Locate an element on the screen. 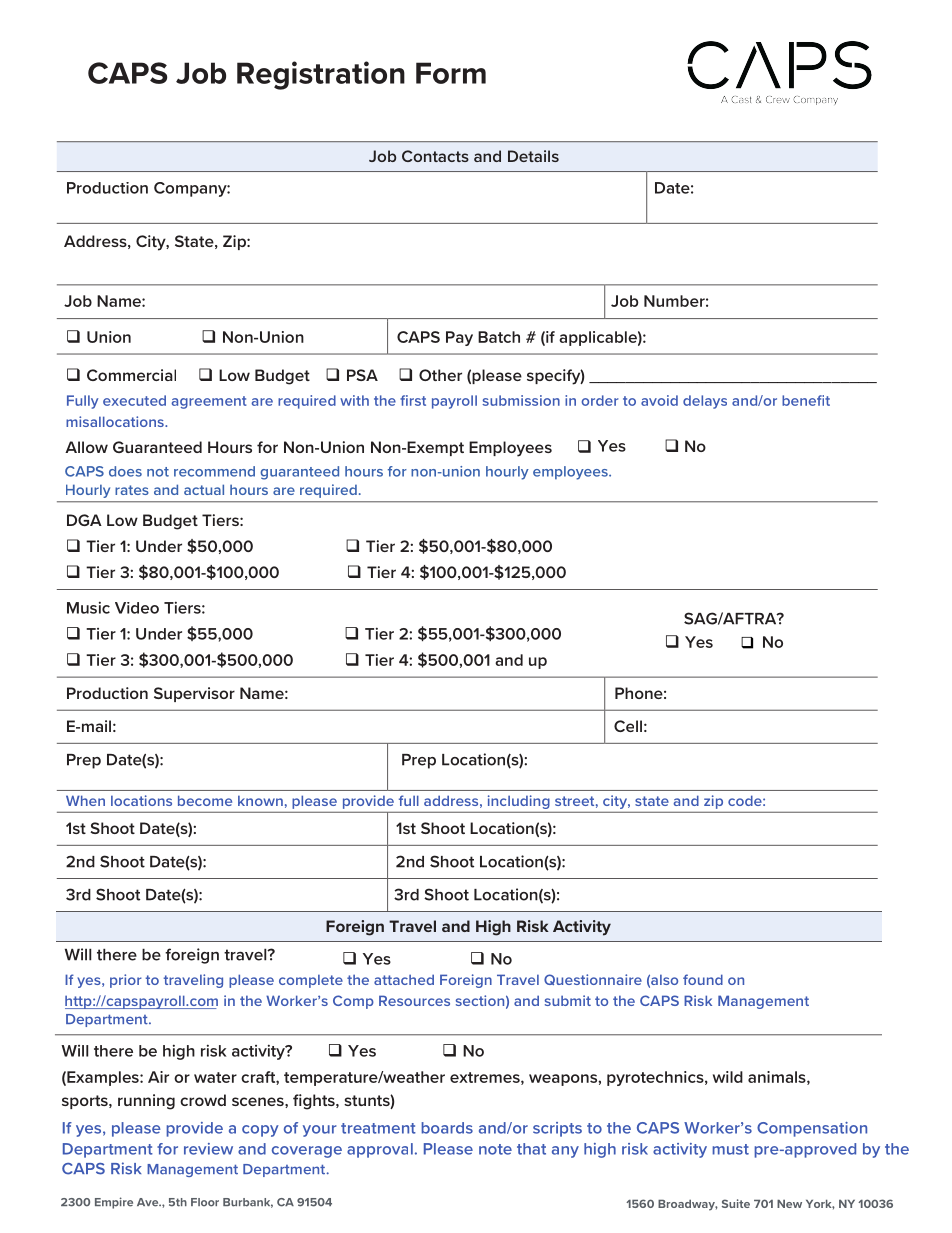 Image resolution: width=952 pixels, height=1233 pixels. delays is located at coordinates (705, 402).
